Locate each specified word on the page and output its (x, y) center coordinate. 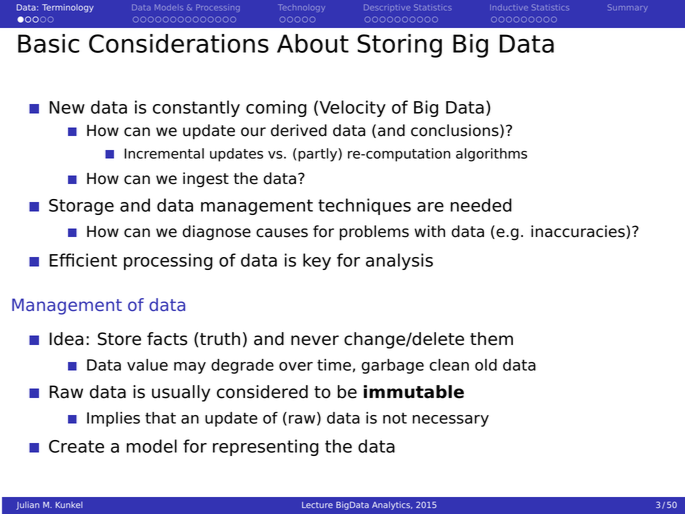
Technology (301, 8)
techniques (364, 206)
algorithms (491, 155)
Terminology (68, 8)
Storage (81, 207)
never (315, 340)
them (491, 339)
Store (119, 339)
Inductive (509, 7)
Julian (27, 505)
